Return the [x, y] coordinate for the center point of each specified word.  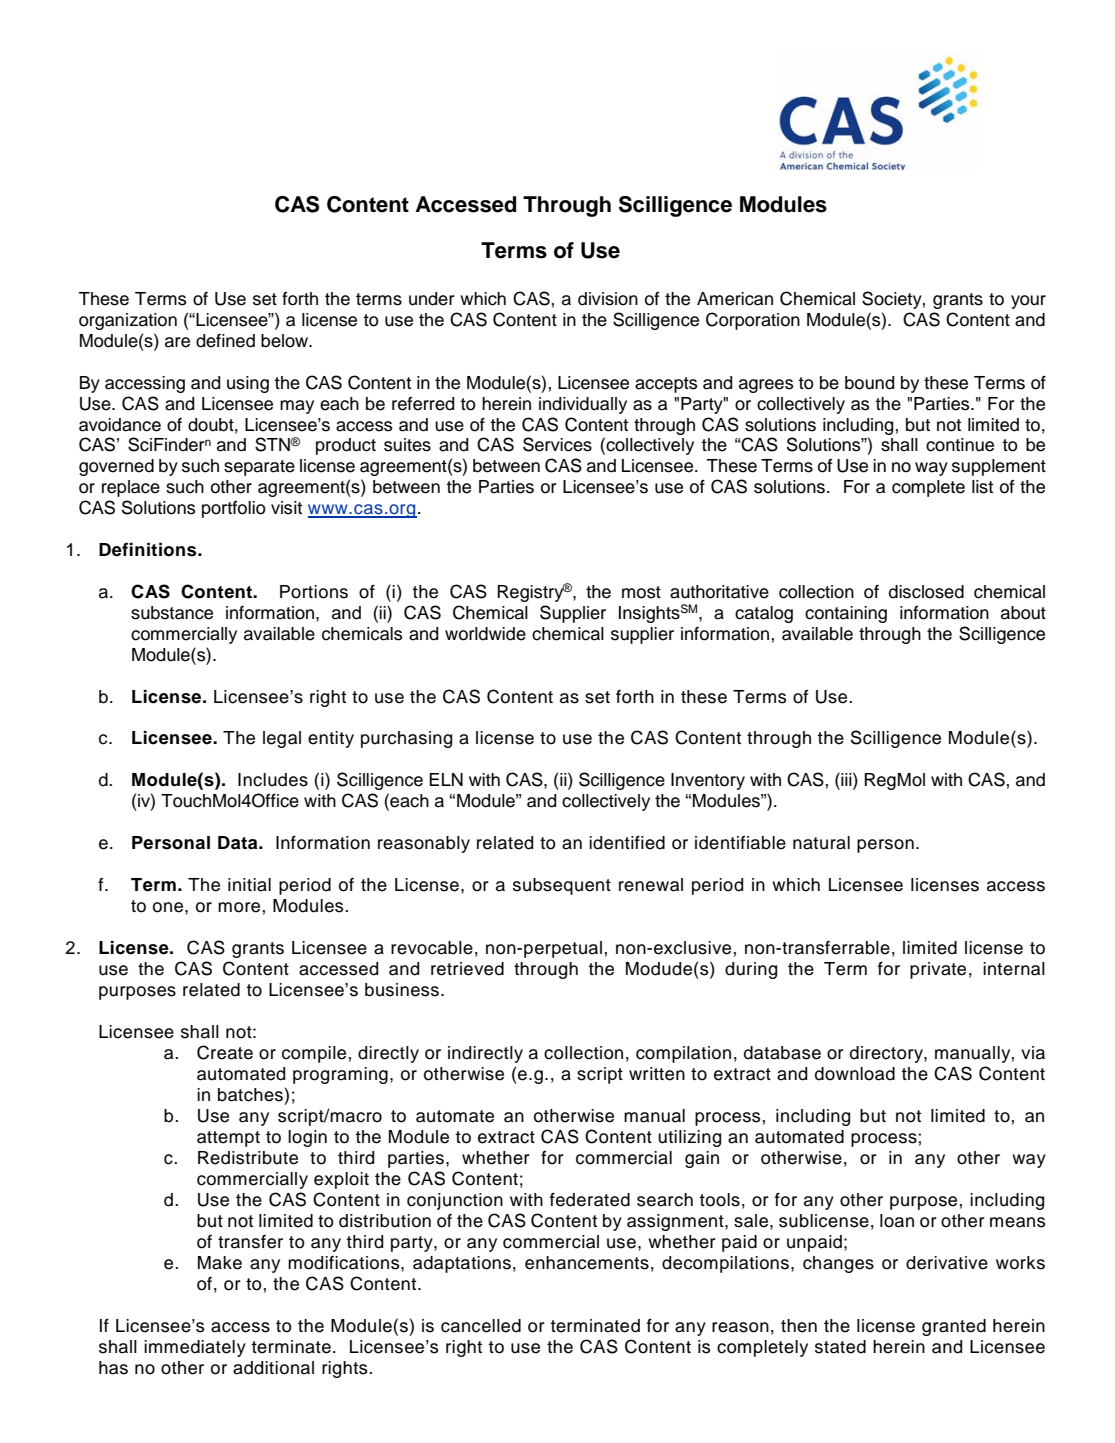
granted [954, 1327]
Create [225, 1052]
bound [869, 383]
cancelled [481, 1326]
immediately [195, 1348]
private [938, 970]
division [608, 299]
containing [846, 614]
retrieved [467, 969]
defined [225, 341]
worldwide [485, 634]
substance [172, 613]
